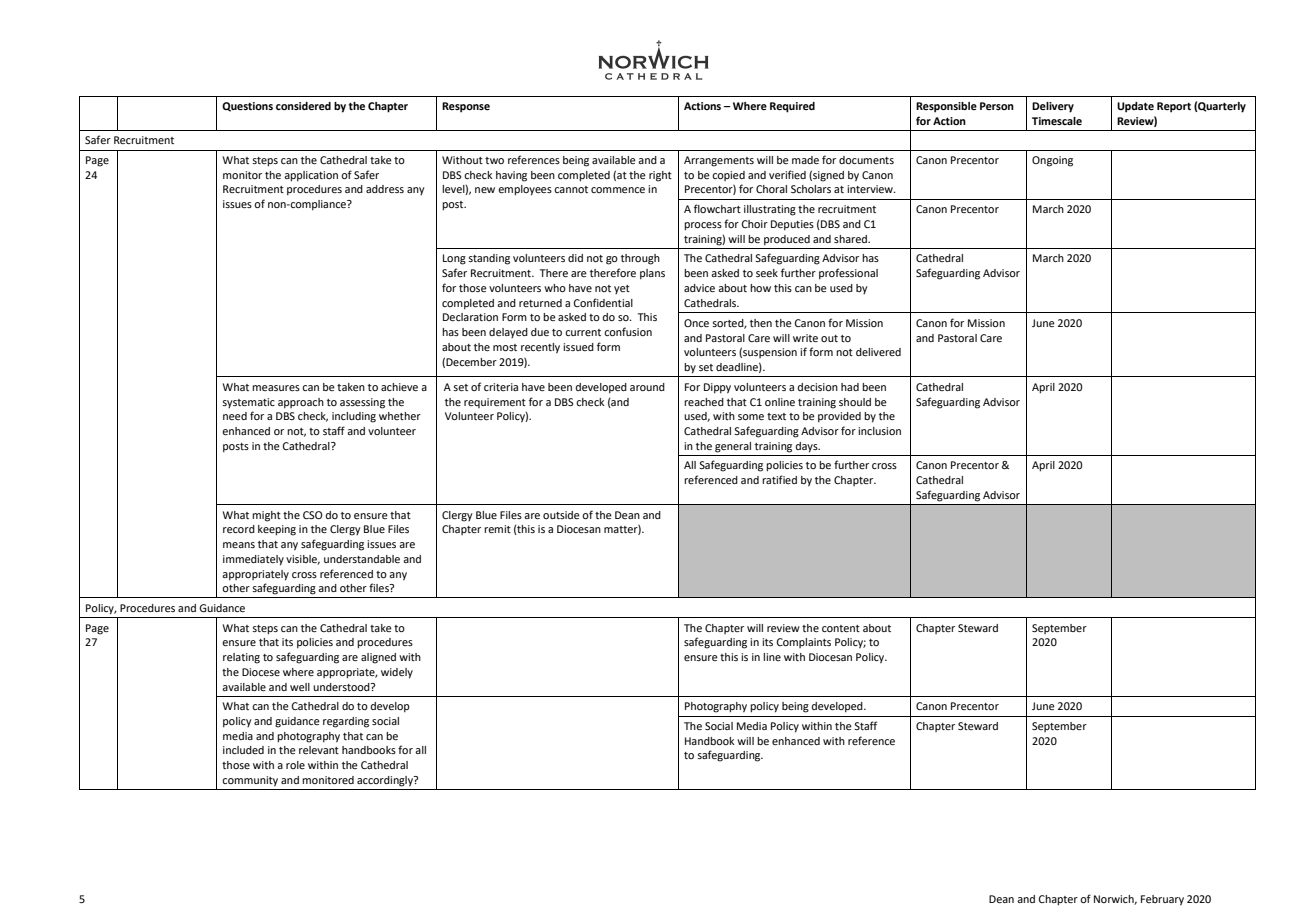 Image resolution: width=1308 pixels, height=924 pixels. What do you see at coordinates (696, 323) in the image?
I see `Once` at bounding box center [696, 323].
